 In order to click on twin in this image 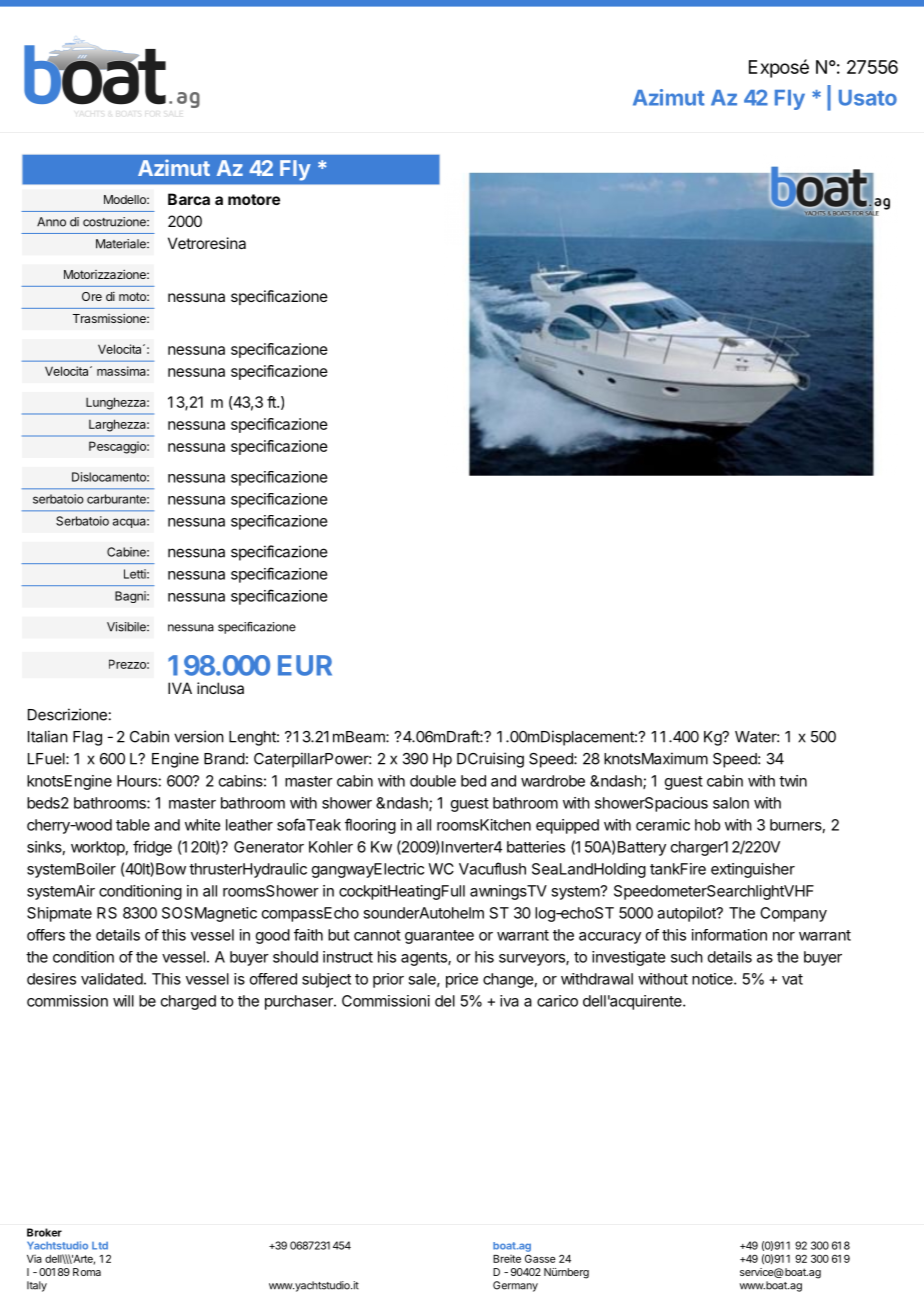, I will do `click(793, 781)`.
